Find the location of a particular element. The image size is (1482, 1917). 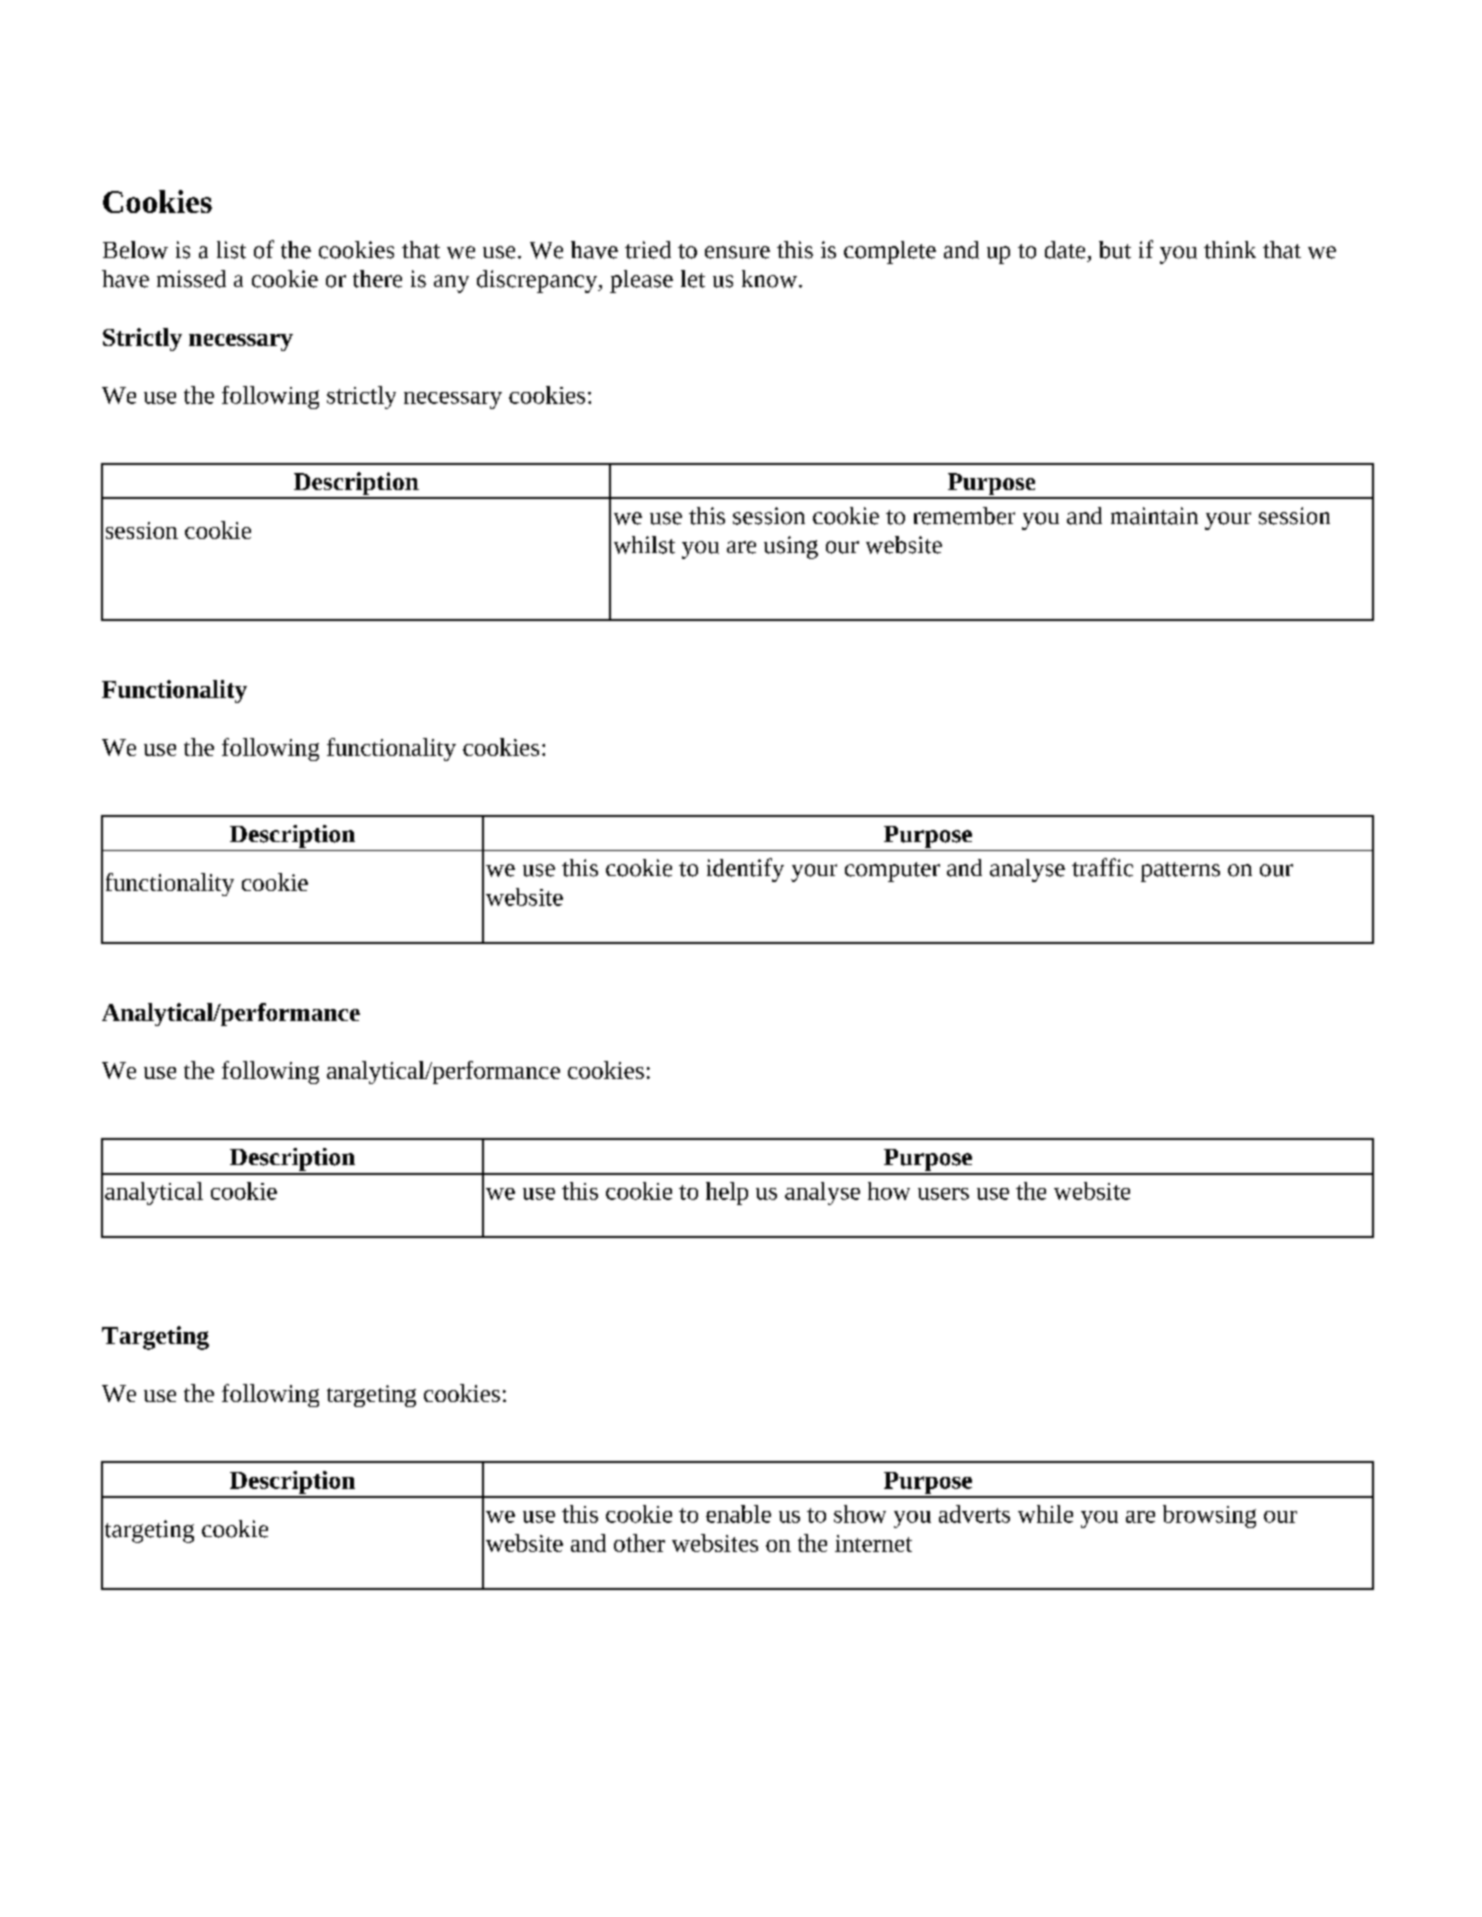

other is located at coordinates (639, 1543).
